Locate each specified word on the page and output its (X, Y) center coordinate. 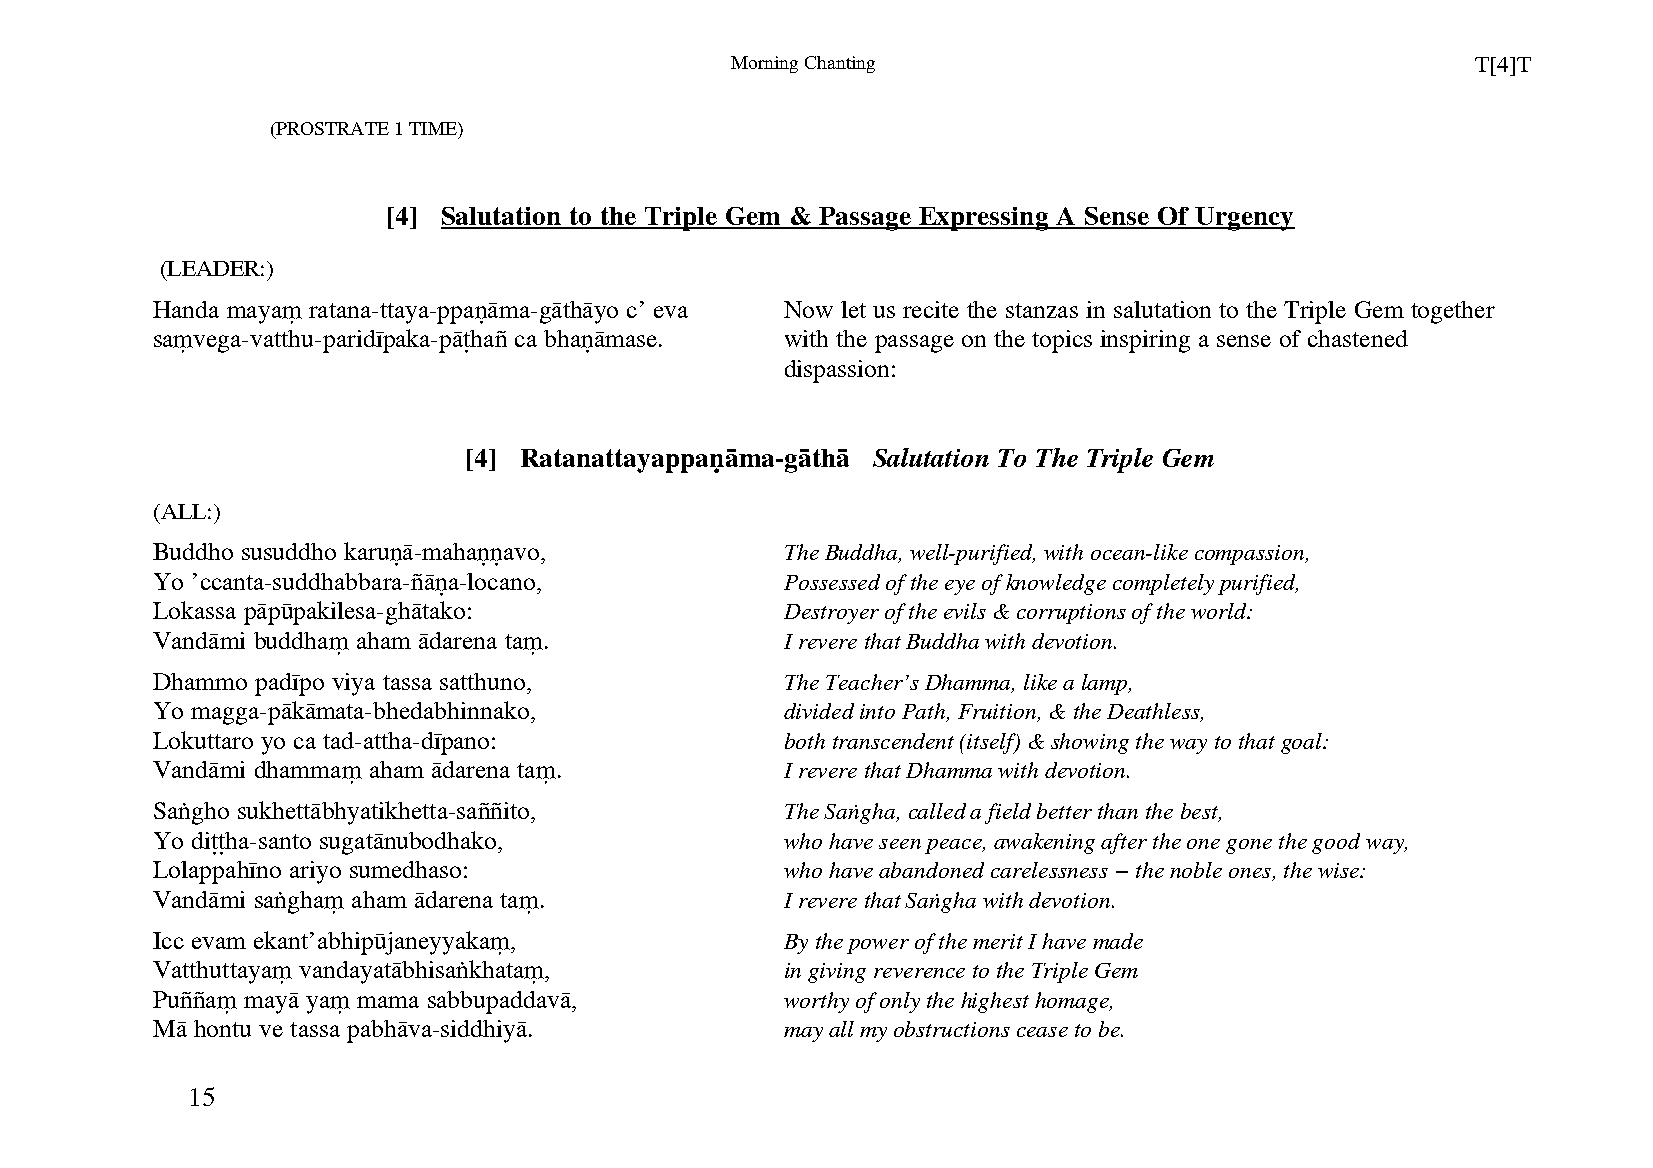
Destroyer (831, 614)
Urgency (1244, 219)
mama (388, 1002)
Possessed (832, 582)
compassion (1251, 555)
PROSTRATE (331, 130)
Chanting (840, 64)
